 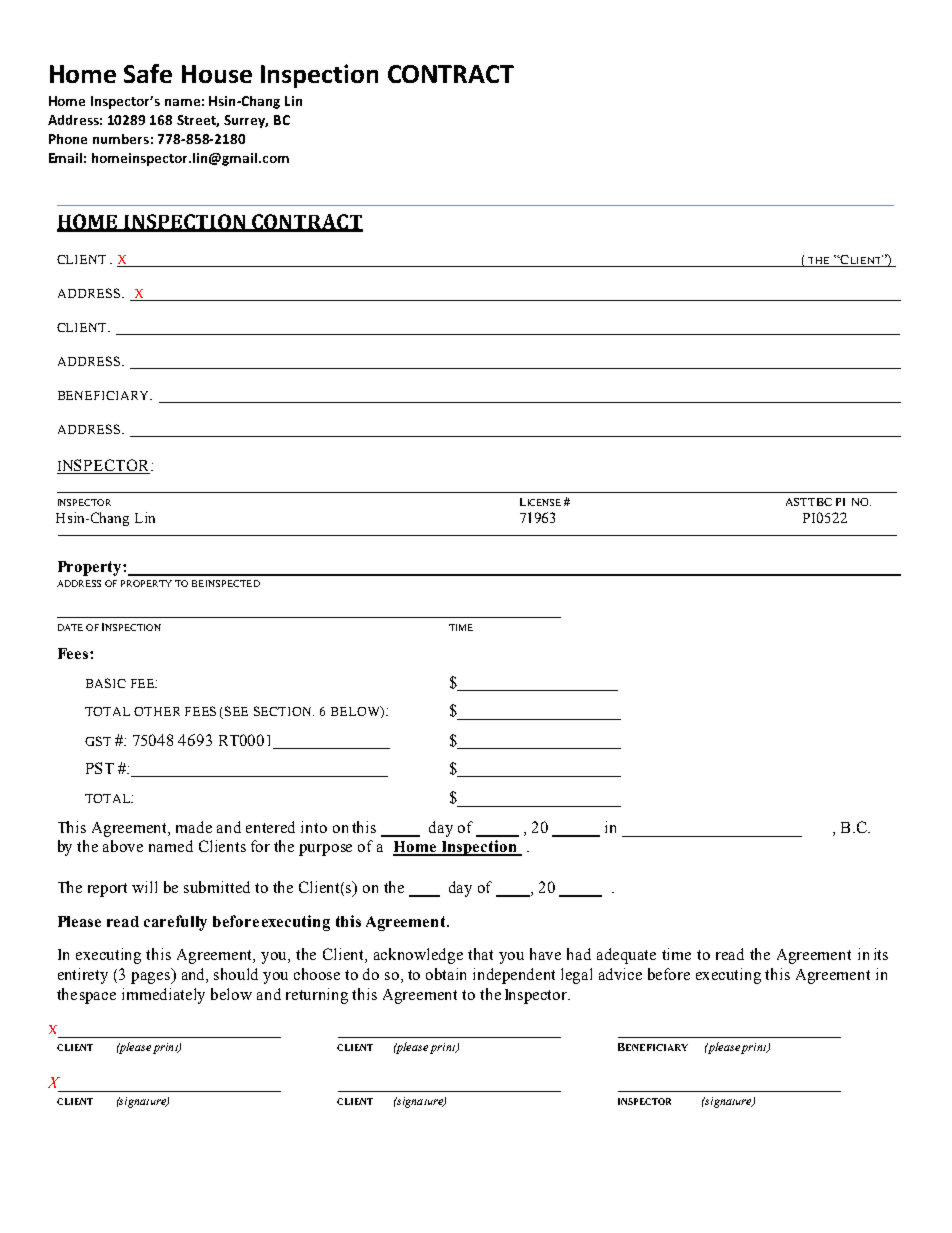 What do you see at coordinates (314, 827) in the image?
I see `into` at bounding box center [314, 827].
